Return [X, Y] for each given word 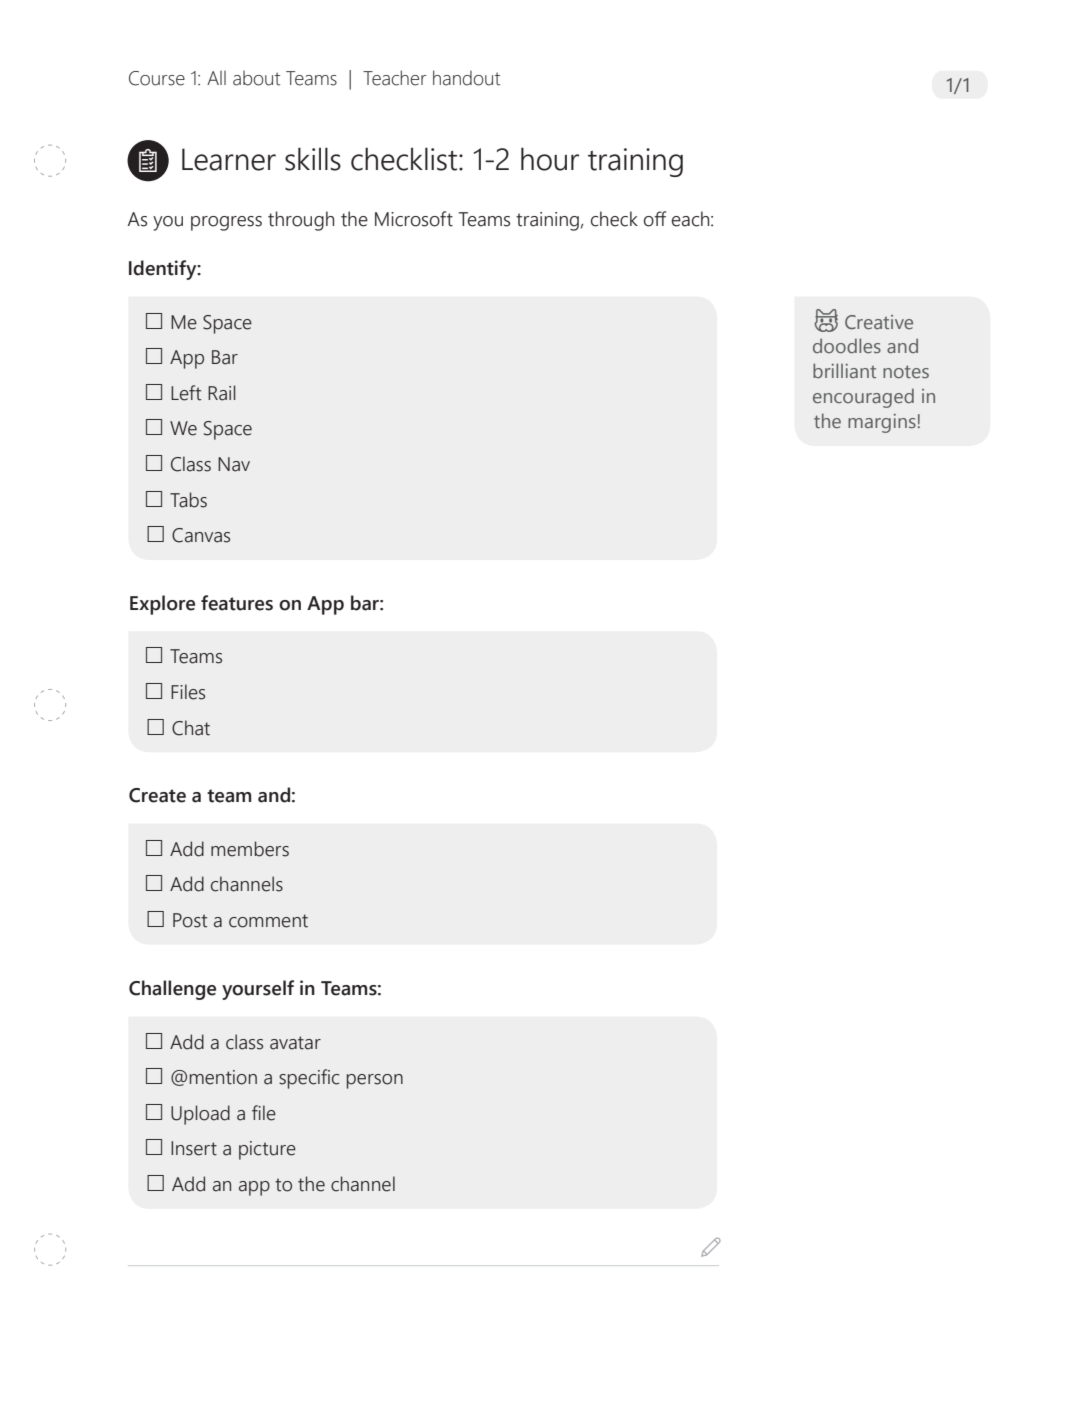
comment [268, 921]
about [256, 78]
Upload [200, 1115]
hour [550, 159]
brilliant [844, 370]
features [237, 603]
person [375, 1081]
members [250, 849]
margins [882, 423]
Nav [234, 464]
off [655, 219]
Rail [222, 393]
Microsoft [414, 219]
